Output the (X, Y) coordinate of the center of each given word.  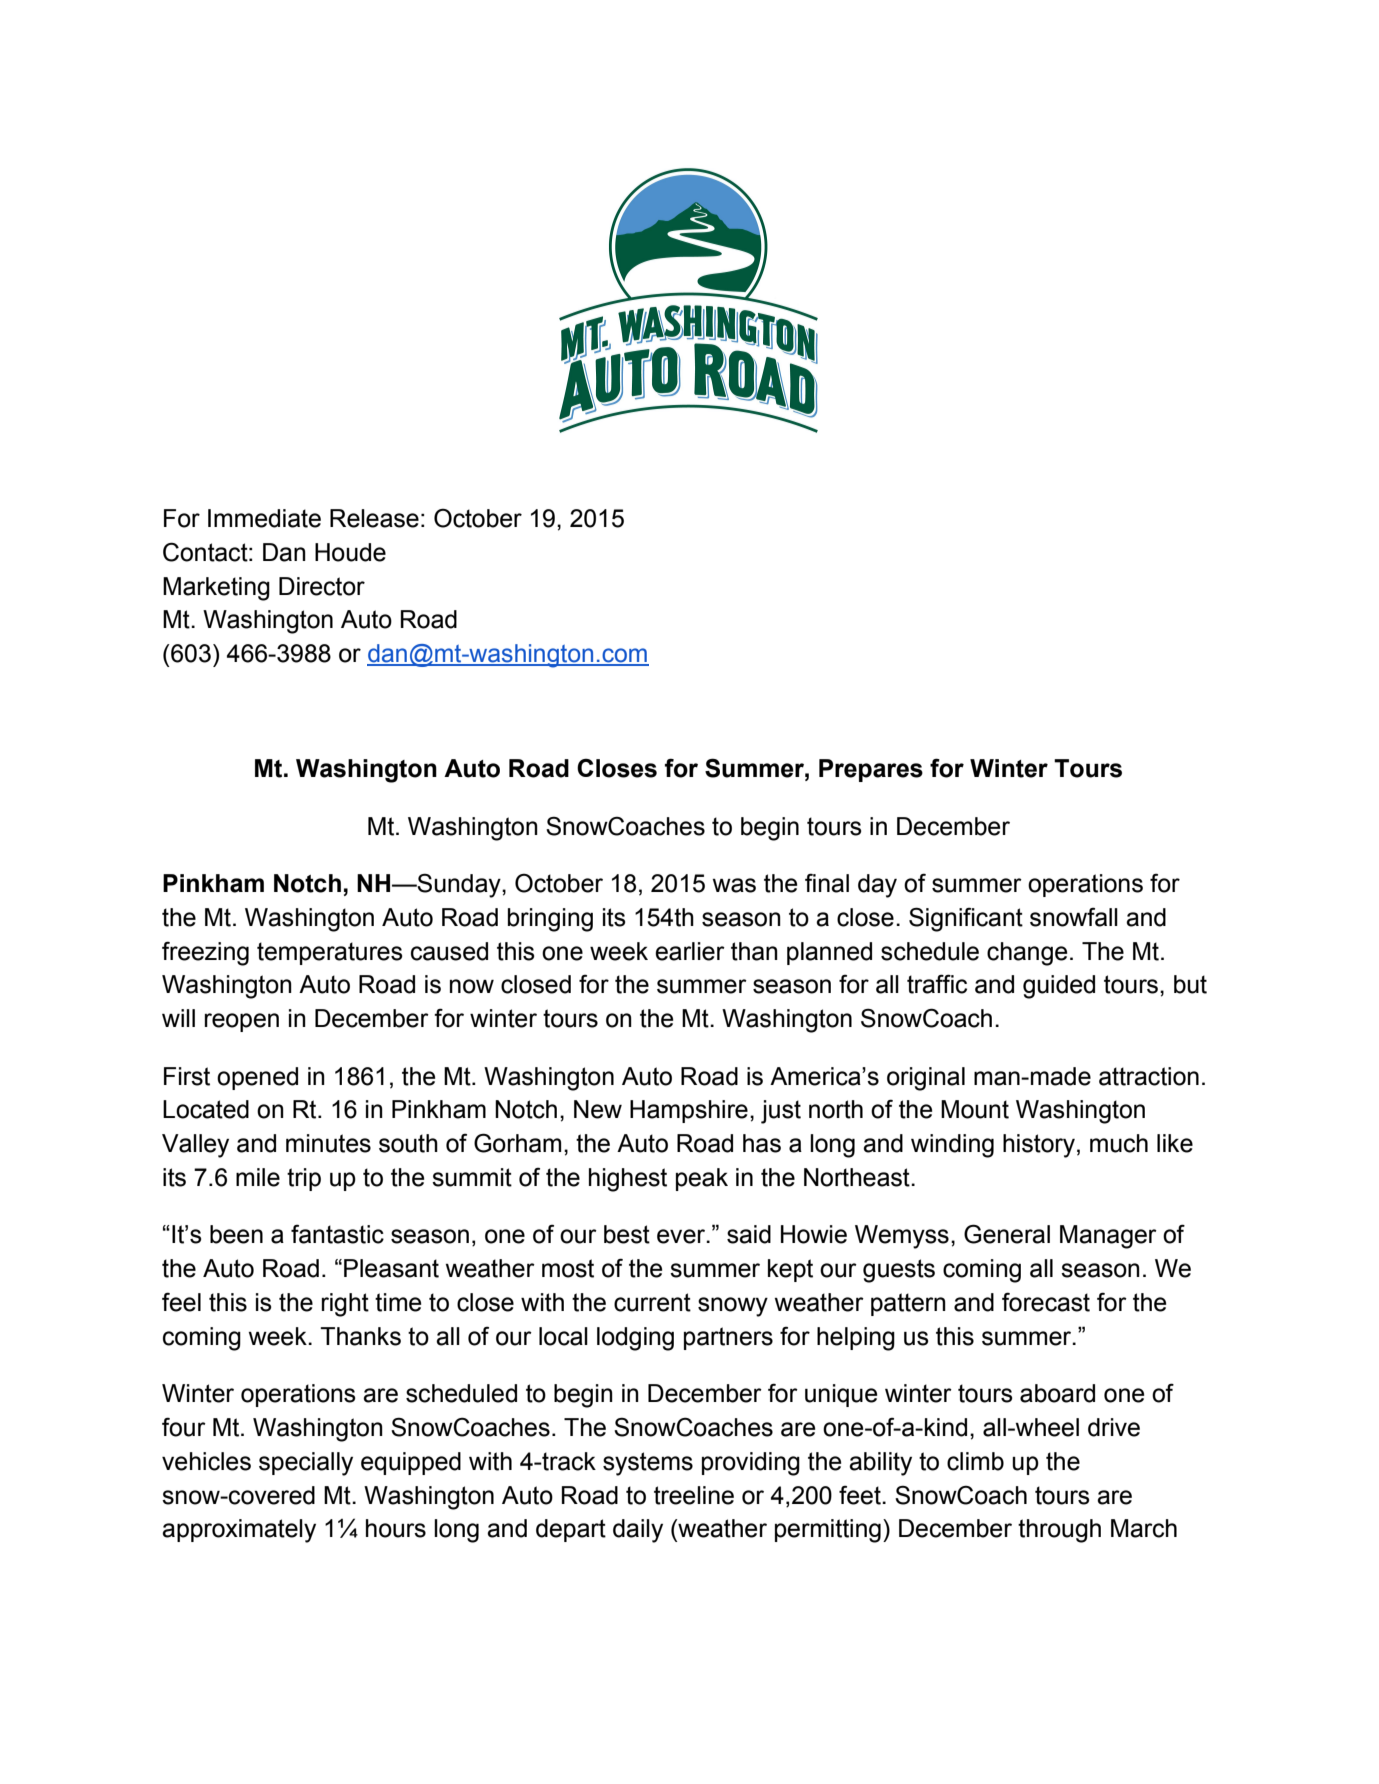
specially (306, 1464)
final (827, 883)
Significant (966, 919)
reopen (242, 1022)
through (1059, 1531)
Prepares (871, 770)
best (627, 1234)
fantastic (337, 1234)
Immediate (264, 518)
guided (1059, 987)
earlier (690, 951)
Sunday (459, 885)
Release (374, 518)
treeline (694, 1495)
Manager (1108, 1237)
